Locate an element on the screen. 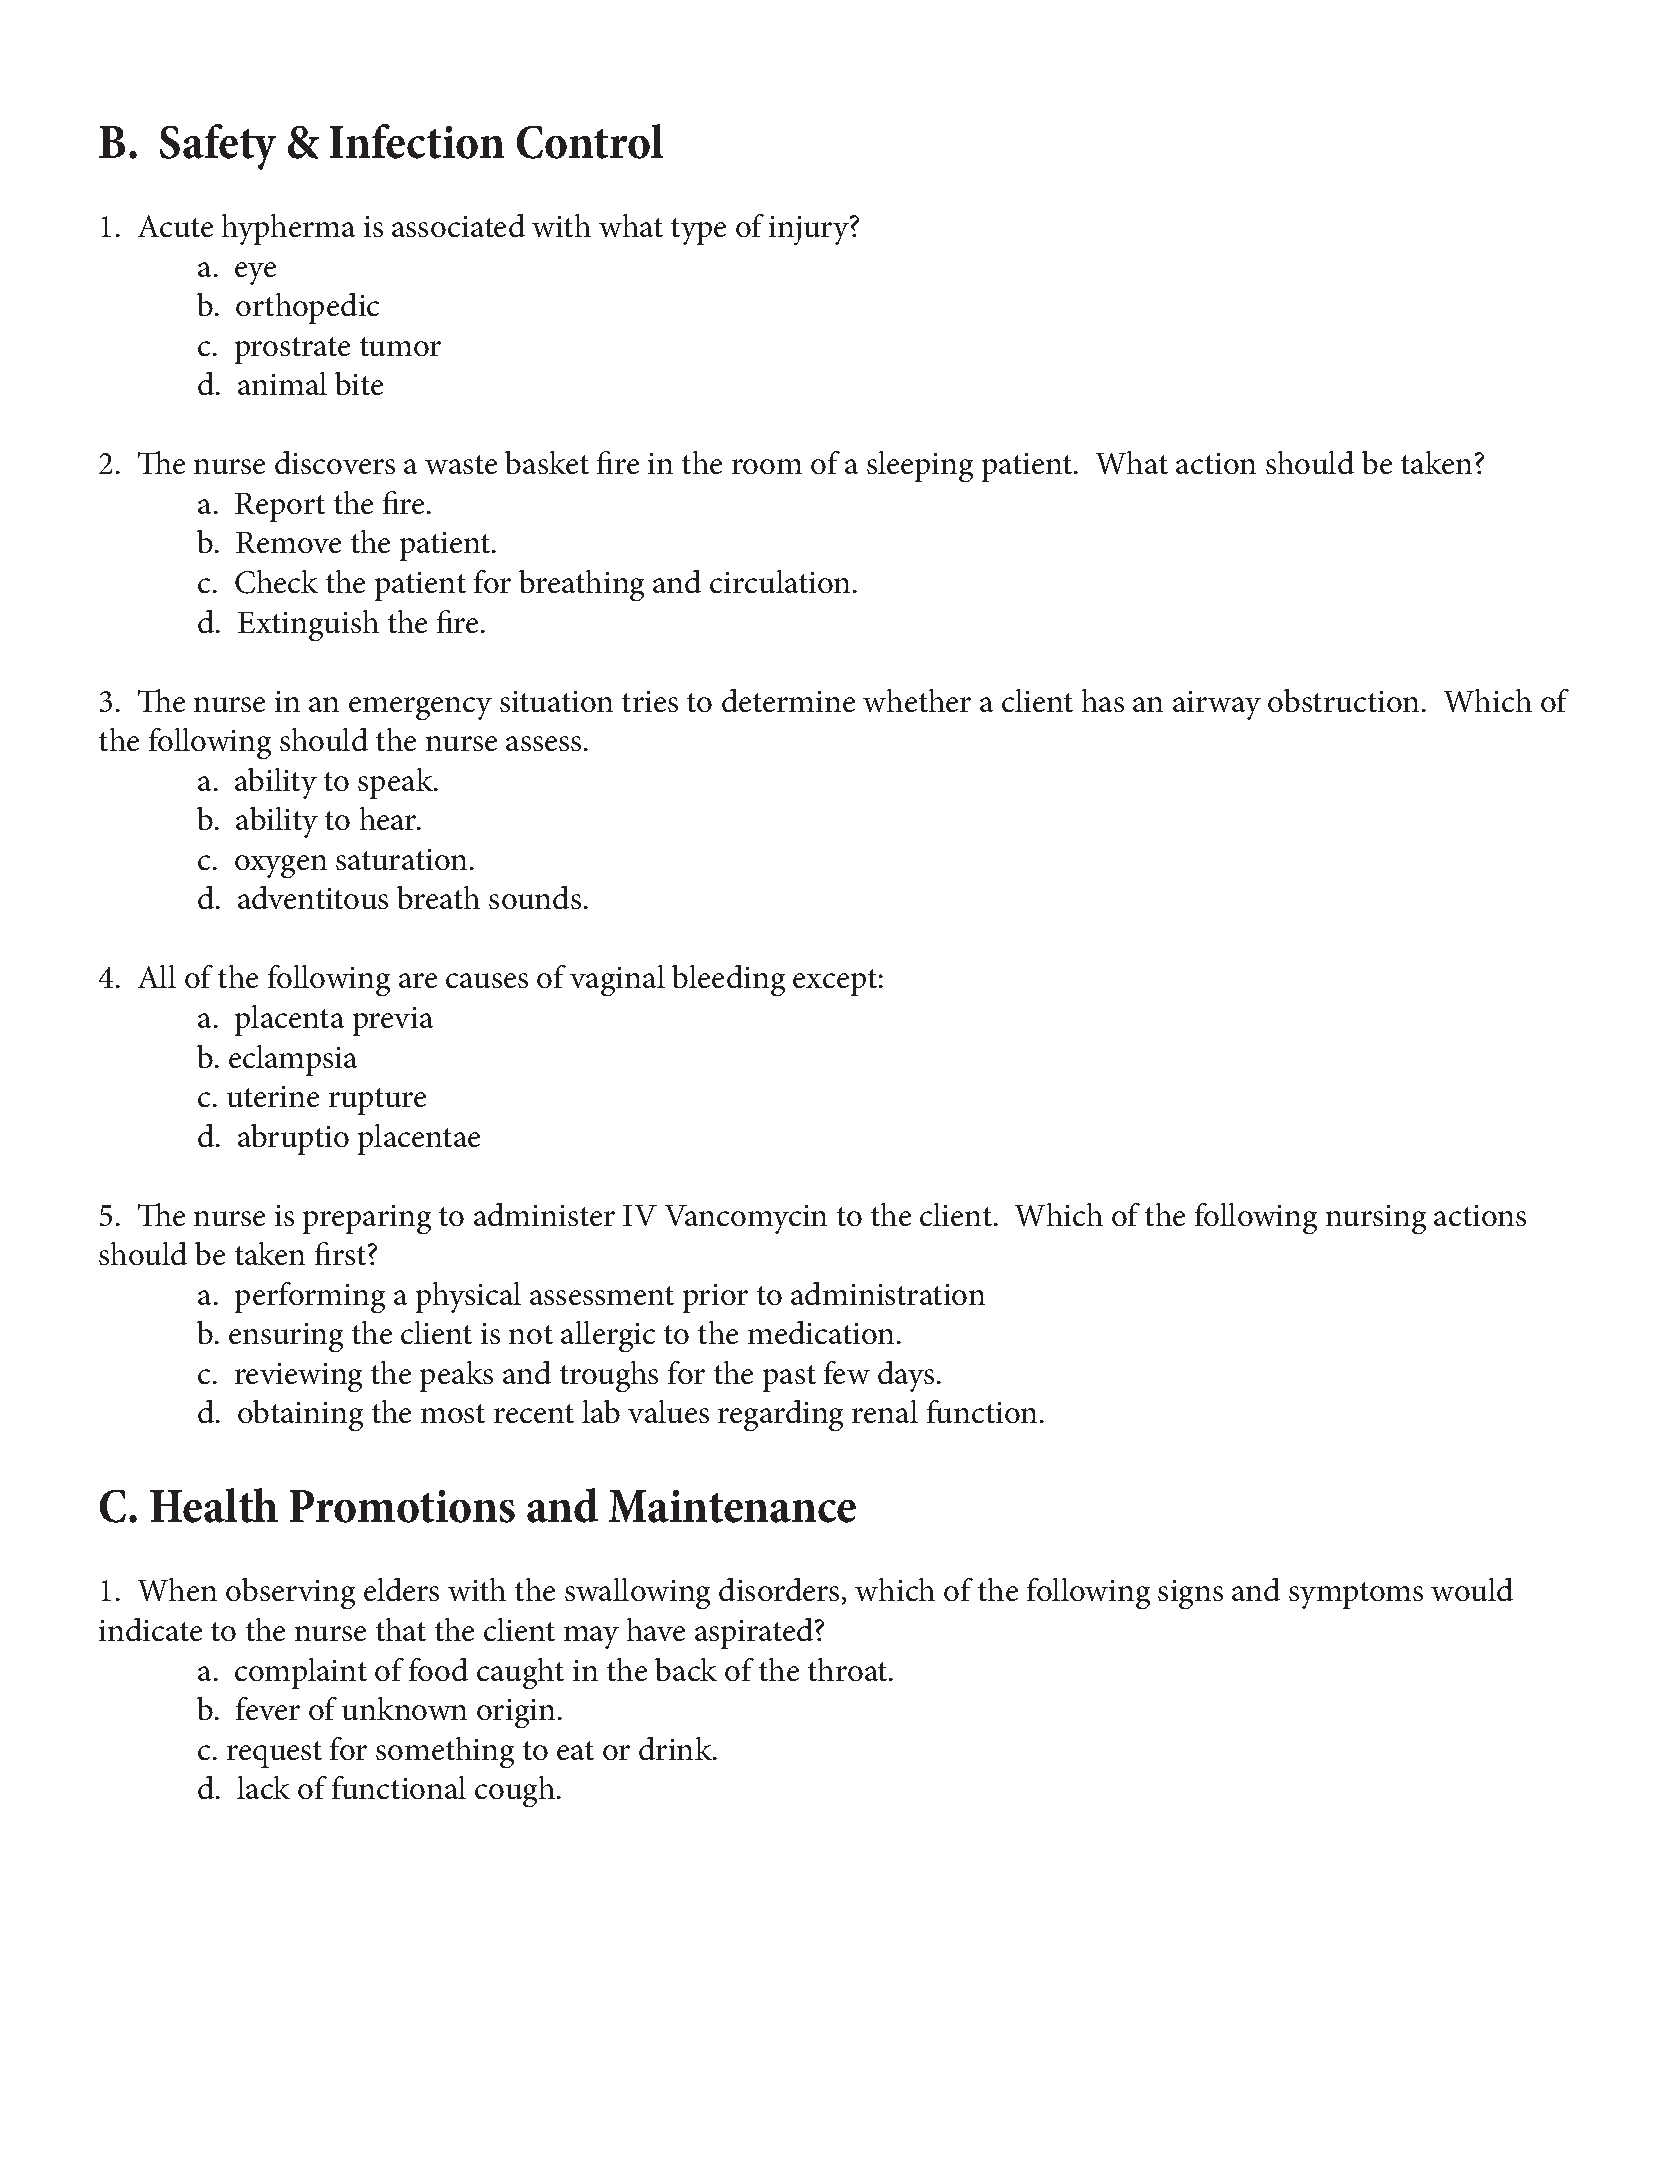  type is located at coordinates (698, 231).
